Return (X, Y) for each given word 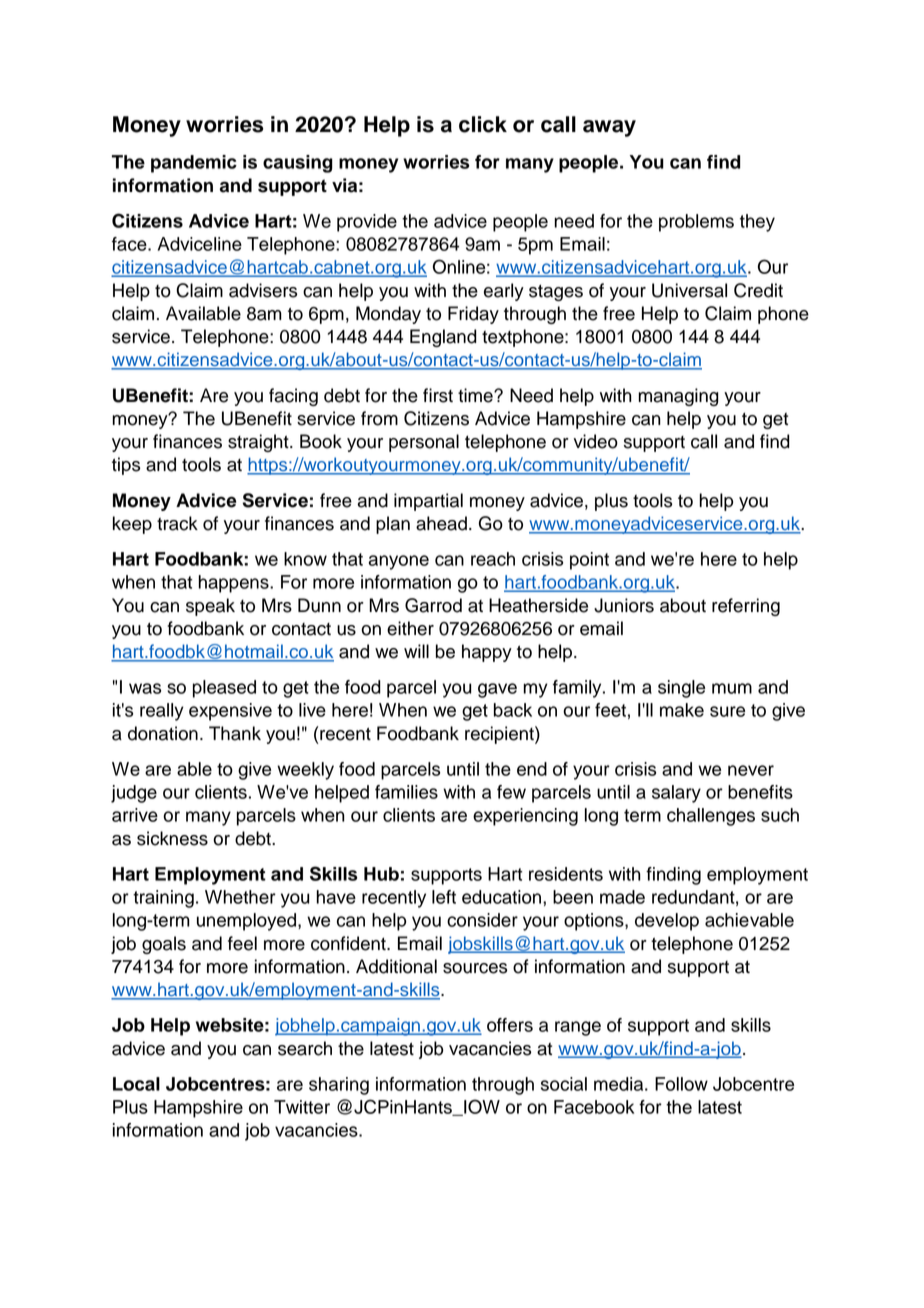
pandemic (194, 164)
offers (510, 1025)
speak (210, 607)
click (483, 124)
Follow (681, 1084)
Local (136, 1084)
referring (746, 607)
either (410, 628)
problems (696, 223)
